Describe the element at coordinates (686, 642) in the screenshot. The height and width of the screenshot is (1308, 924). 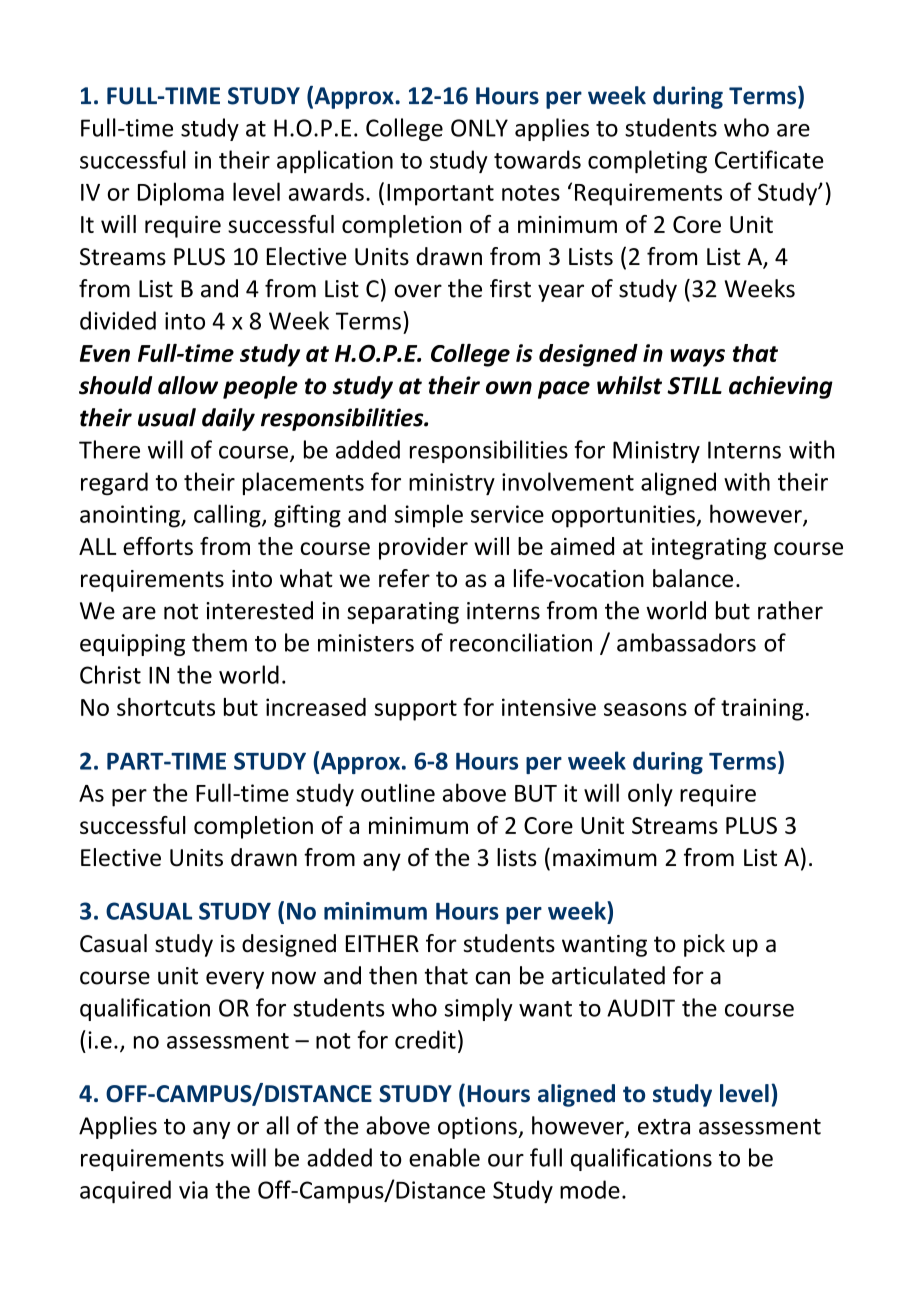
I see `ambassadors` at that location.
